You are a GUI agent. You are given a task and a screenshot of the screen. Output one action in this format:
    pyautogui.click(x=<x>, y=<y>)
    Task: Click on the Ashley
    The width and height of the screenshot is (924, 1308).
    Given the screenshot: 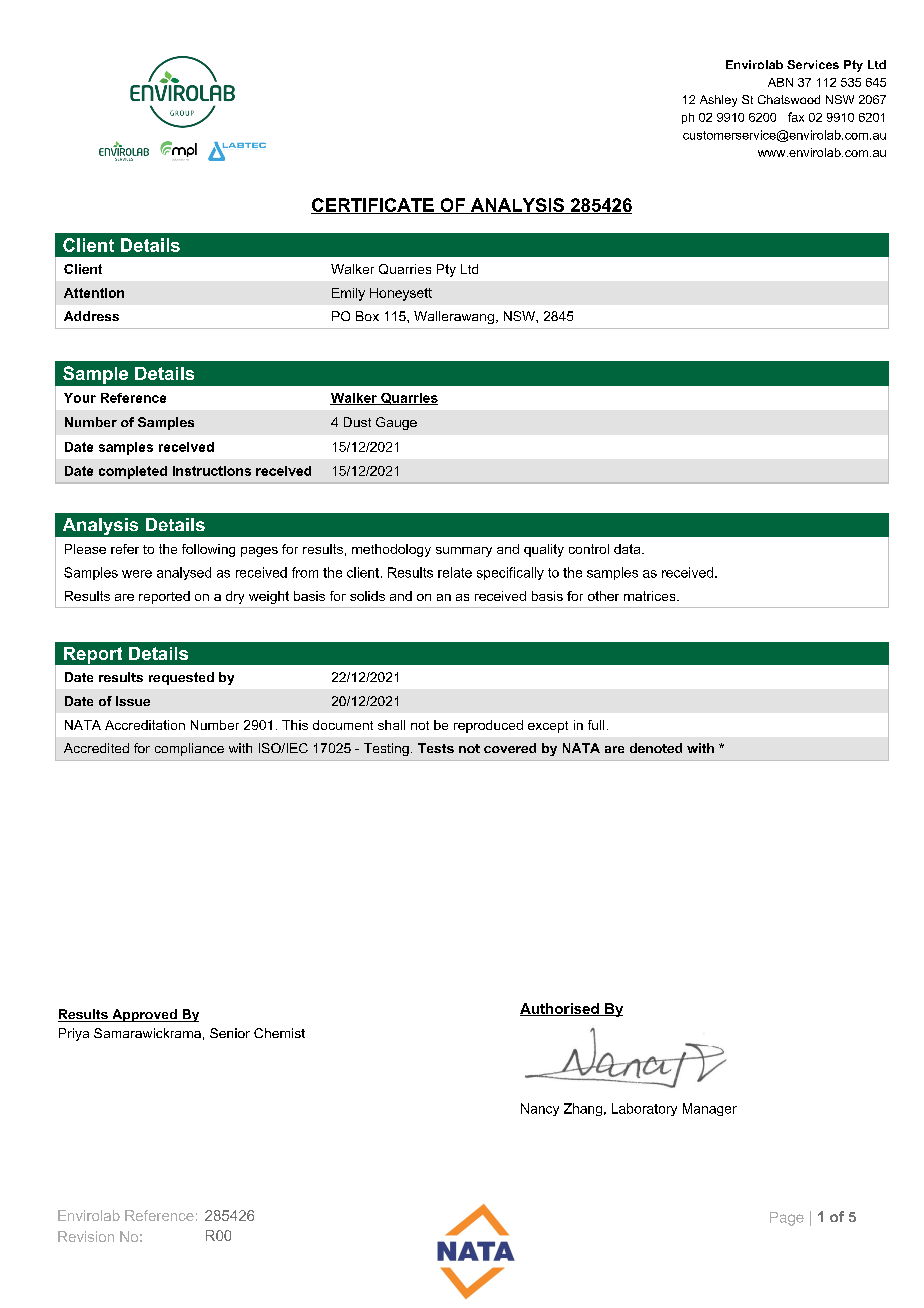 What is the action you would take?
    pyautogui.click(x=718, y=101)
